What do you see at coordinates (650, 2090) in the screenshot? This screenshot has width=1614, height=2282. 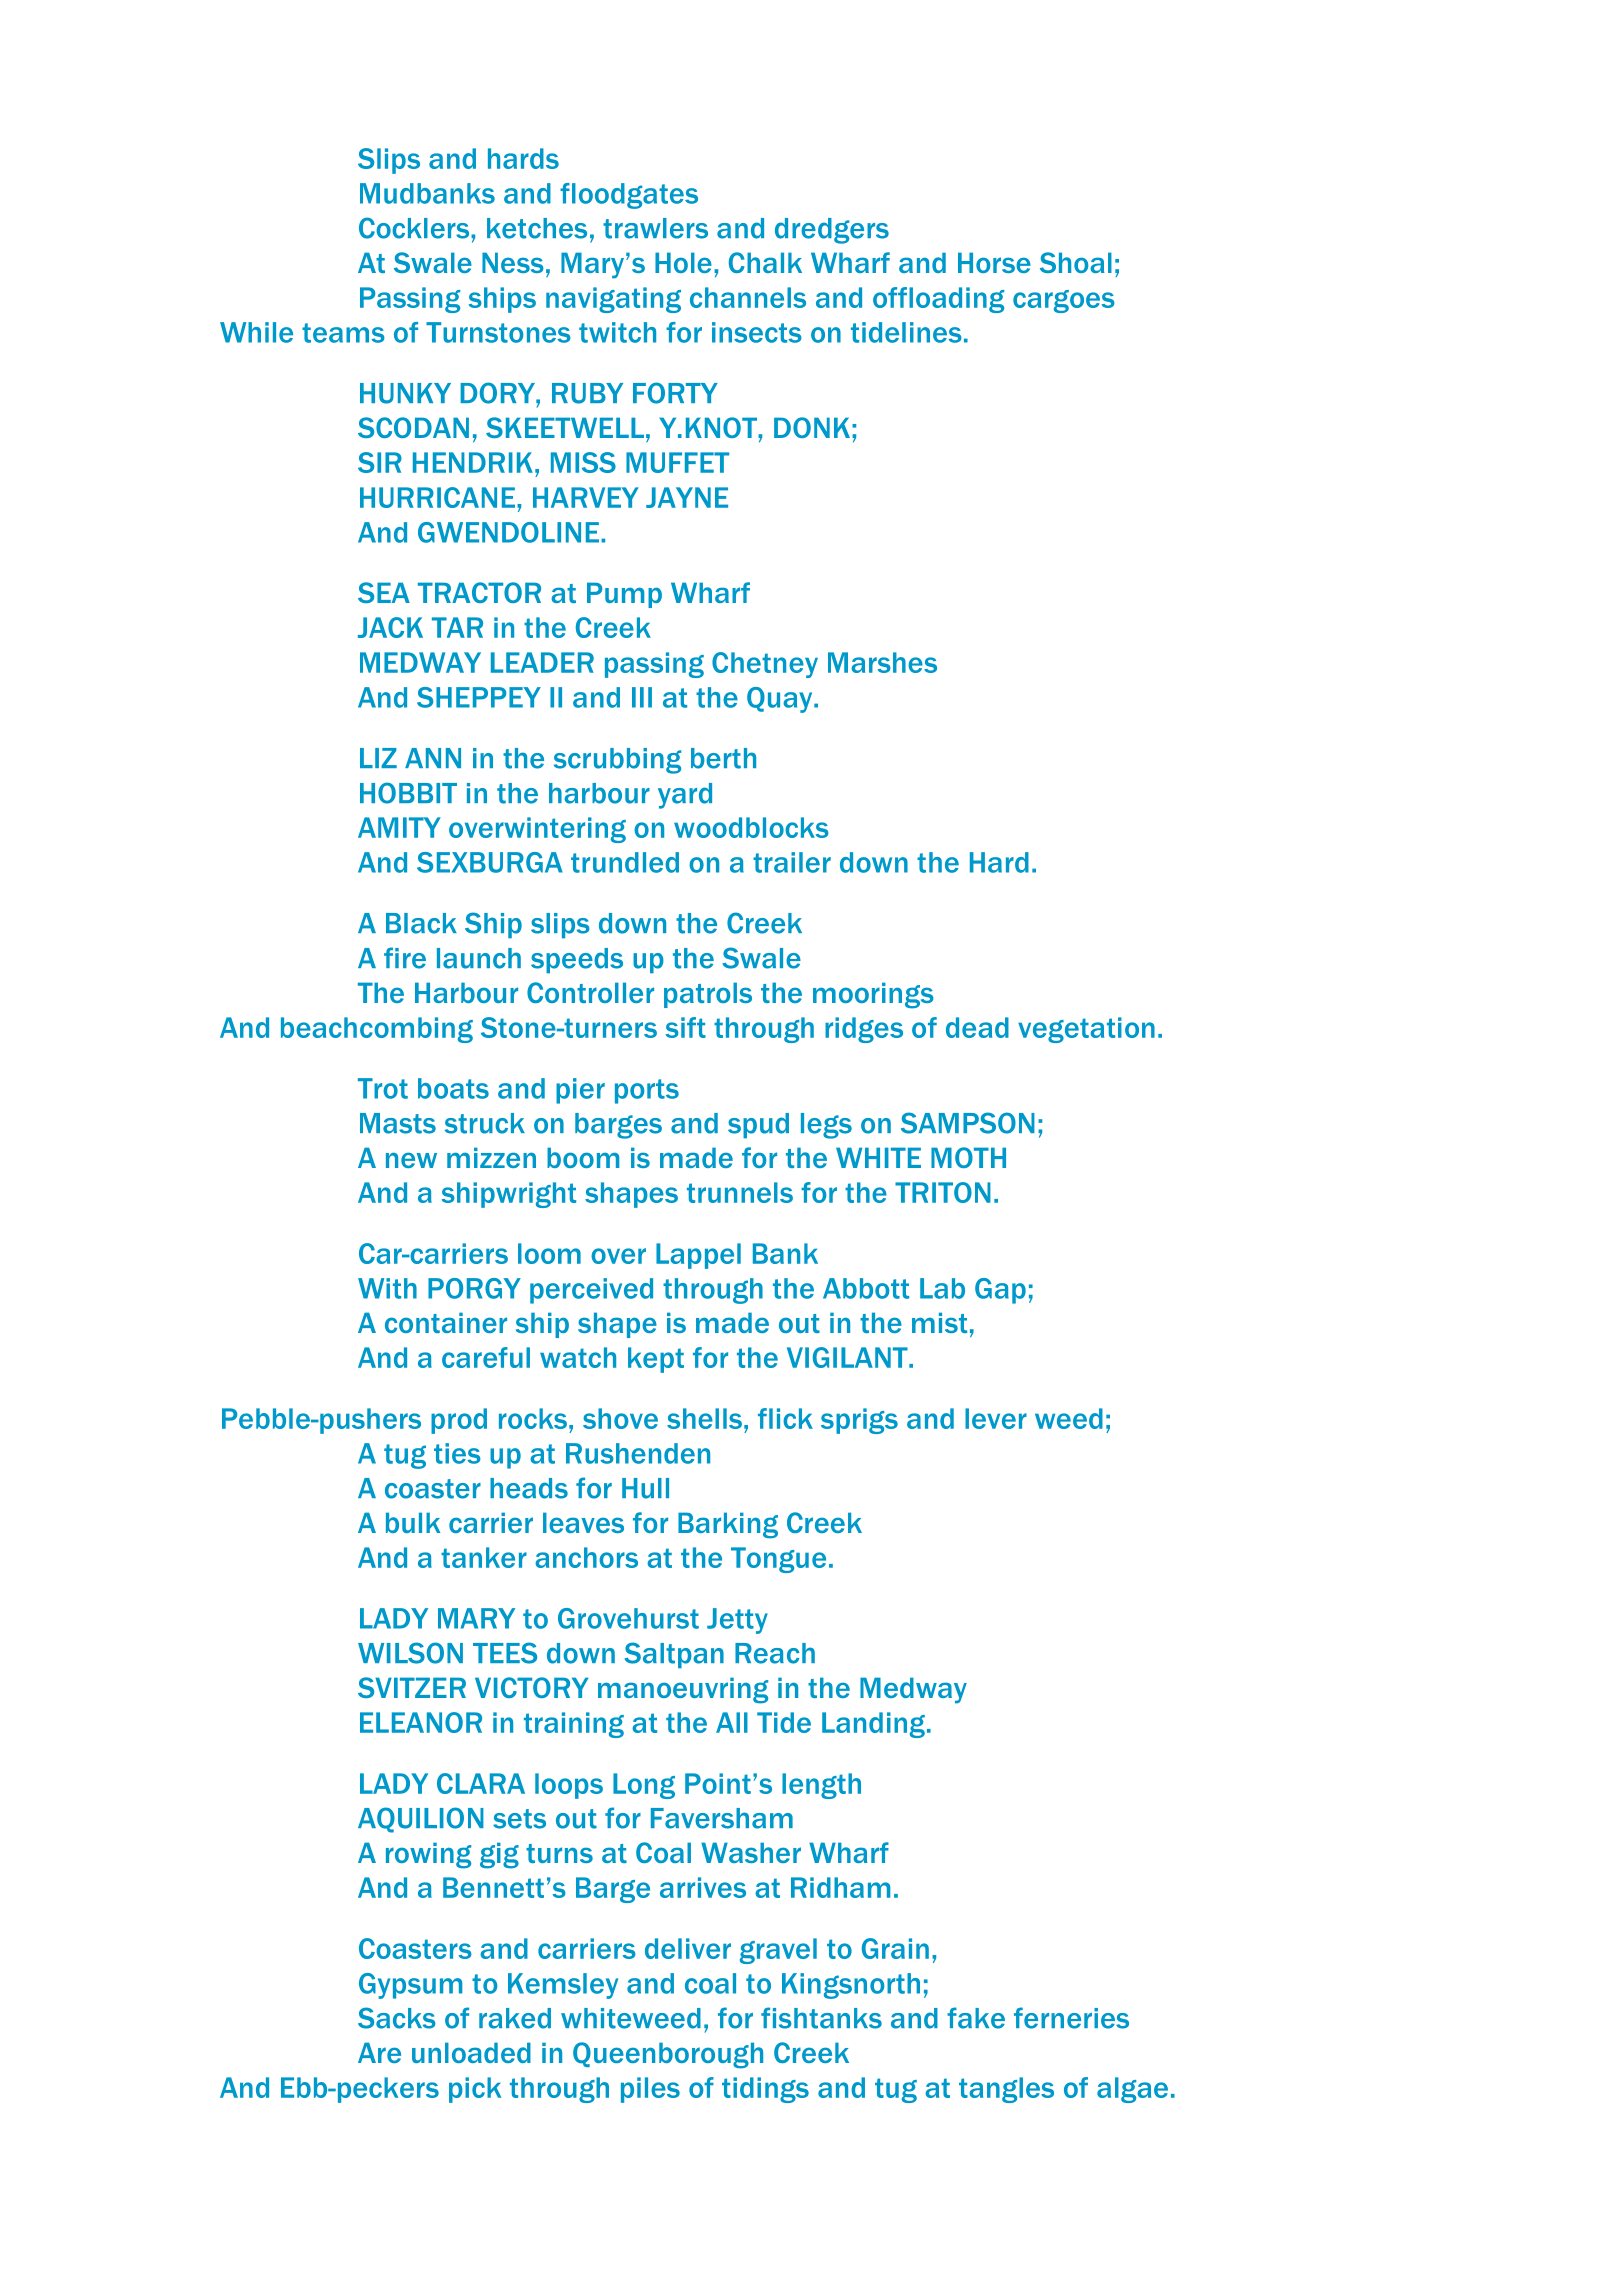 I see `piles` at bounding box center [650, 2090].
